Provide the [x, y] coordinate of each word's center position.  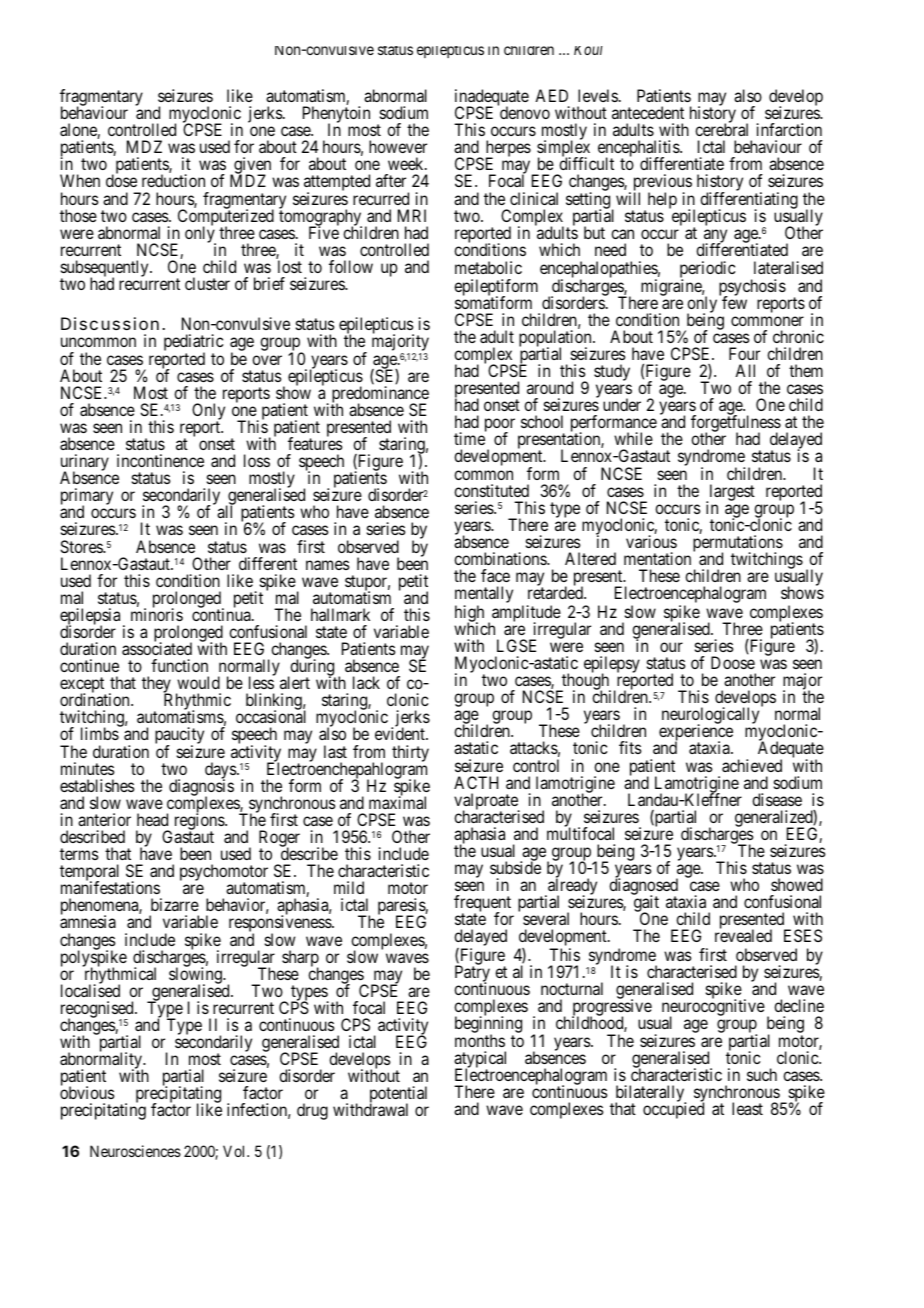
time [469, 438]
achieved [752, 765]
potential [398, 1096]
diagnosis [201, 788]
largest [731, 493]
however [398, 146]
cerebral [721, 129]
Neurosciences [135, 1151]
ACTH [476, 782]
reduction [173, 180]
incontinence [160, 460]
